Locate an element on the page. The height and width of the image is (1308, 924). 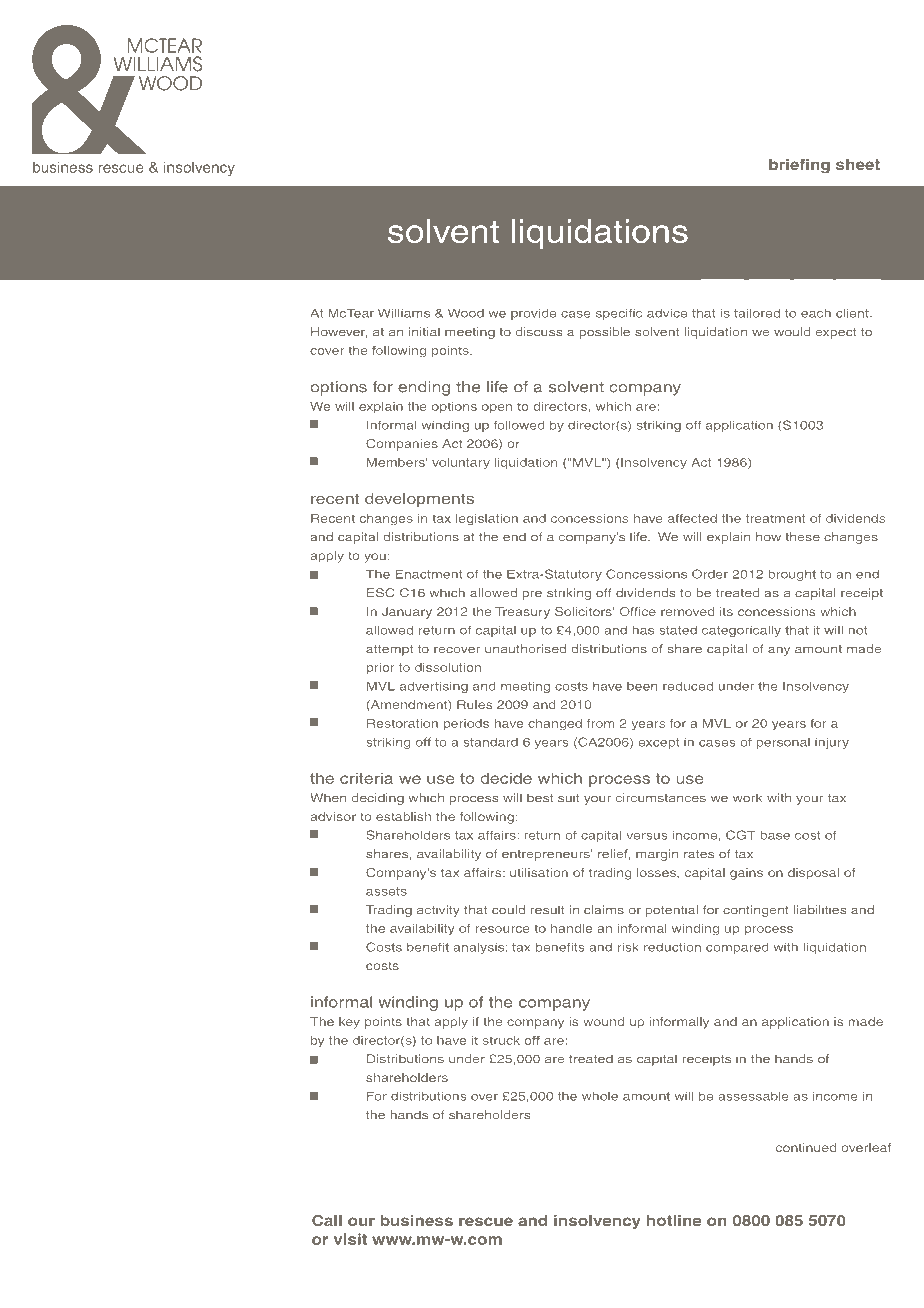
Restoration is located at coordinates (402, 723).
